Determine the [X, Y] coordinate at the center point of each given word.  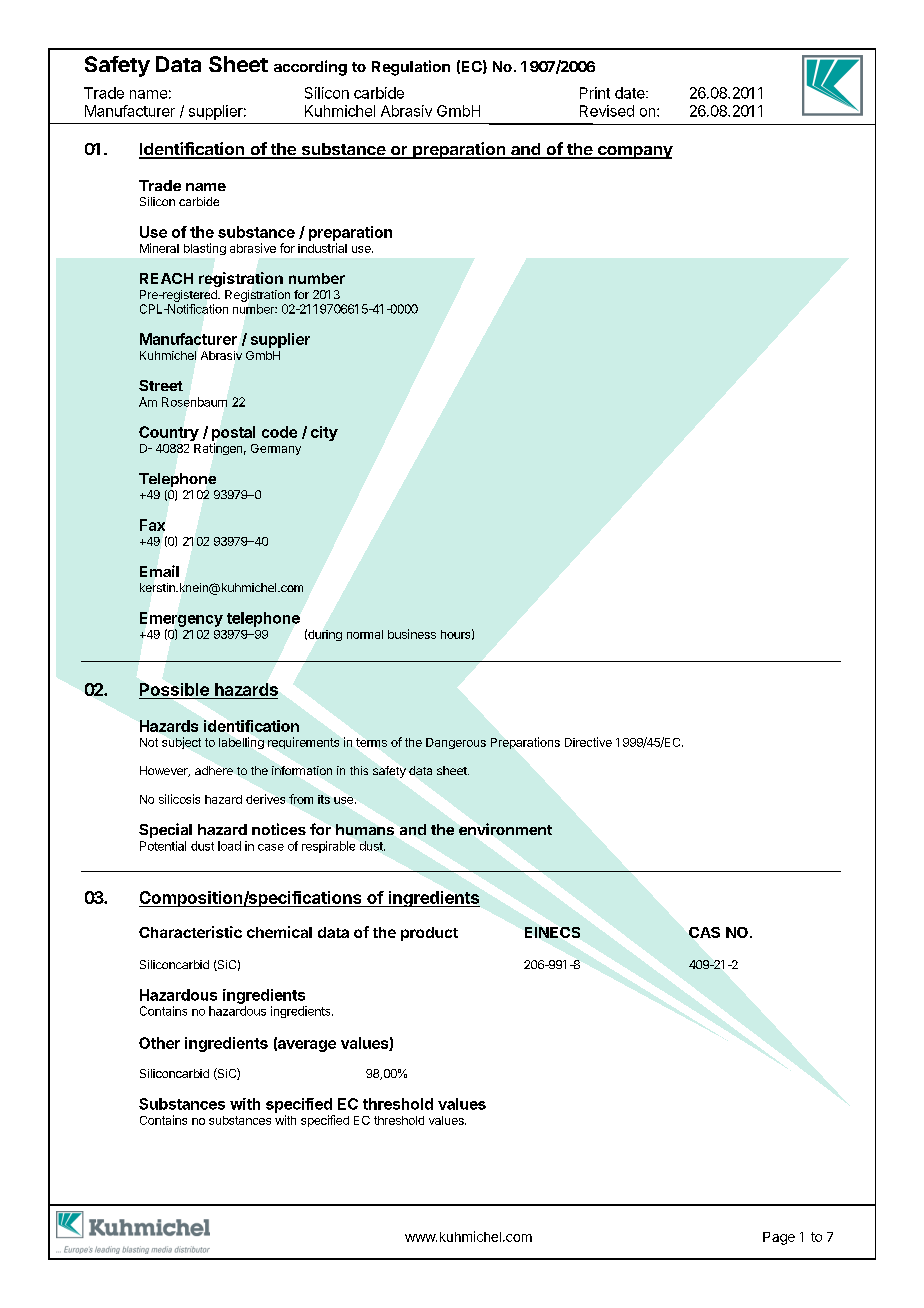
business [412, 634]
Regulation [411, 68]
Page [779, 1238]
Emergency [181, 619]
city [324, 433]
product [429, 934]
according [310, 68]
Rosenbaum [194, 402]
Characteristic [190, 932]
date [631, 93]
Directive [588, 742]
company [634, 152]
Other [159, 1043]
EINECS [552, 932]
